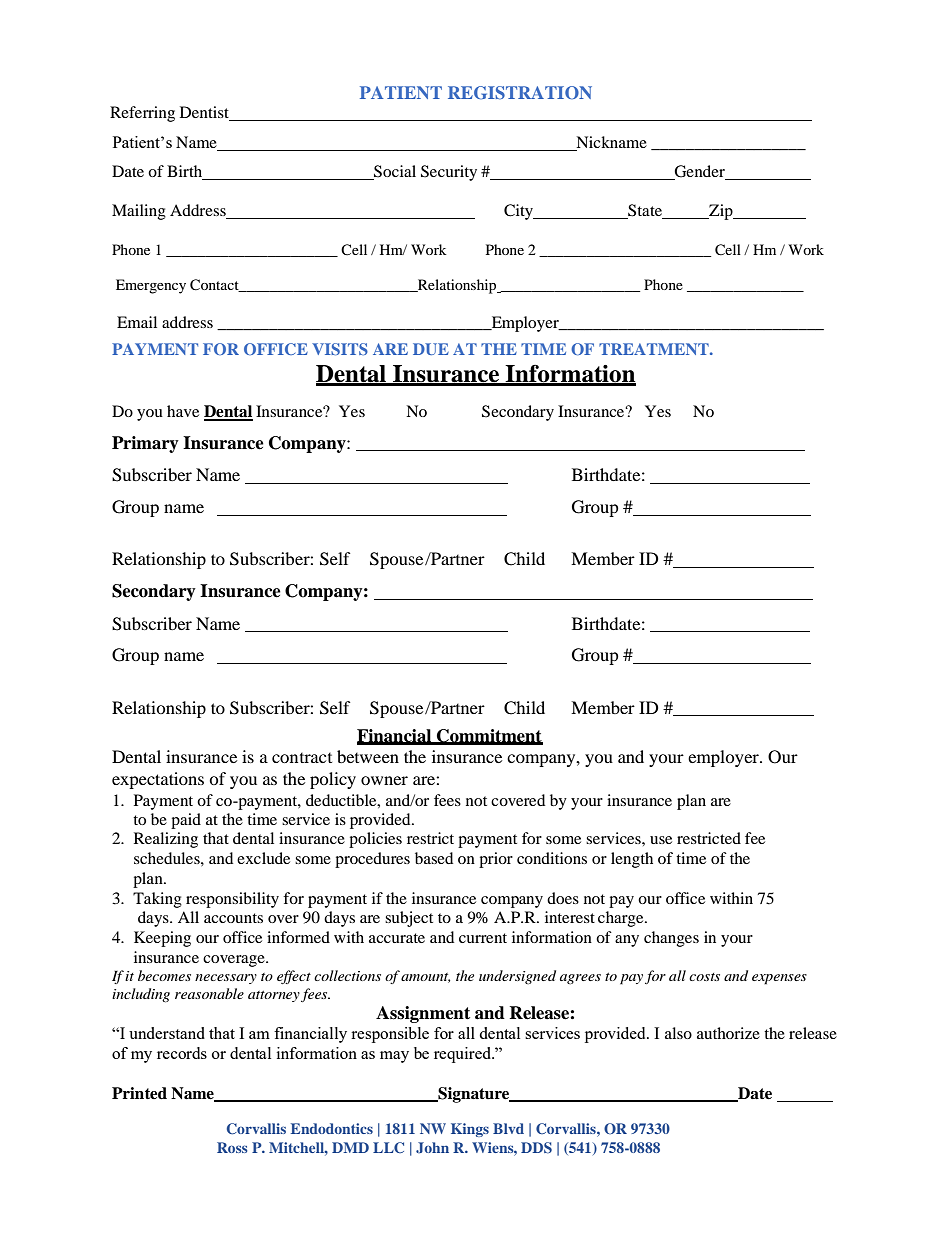 This screenshot has height=1233, width=952. What do you see at coordinates (671, 939) in the screenshot?
I see `changes` at bounding box center [671, 939].
